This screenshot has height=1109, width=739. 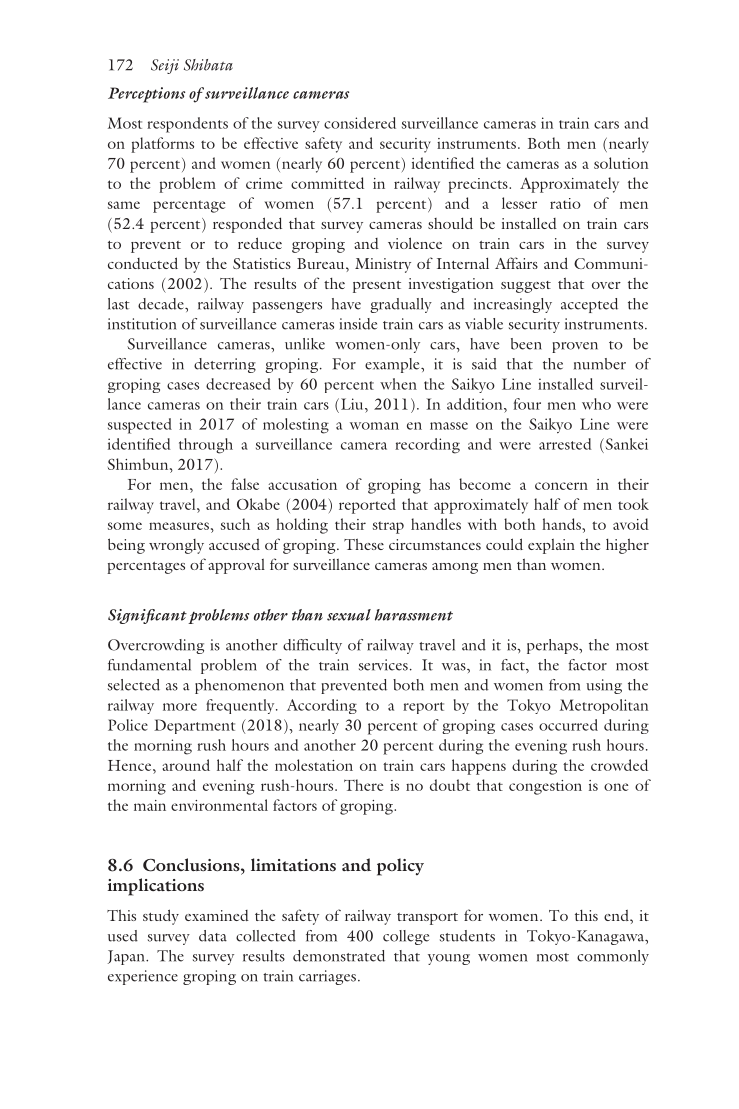 What do you see at coordinates (562, 524) in the screenshot?
I see `hands` at bounding box center [562, 524].
